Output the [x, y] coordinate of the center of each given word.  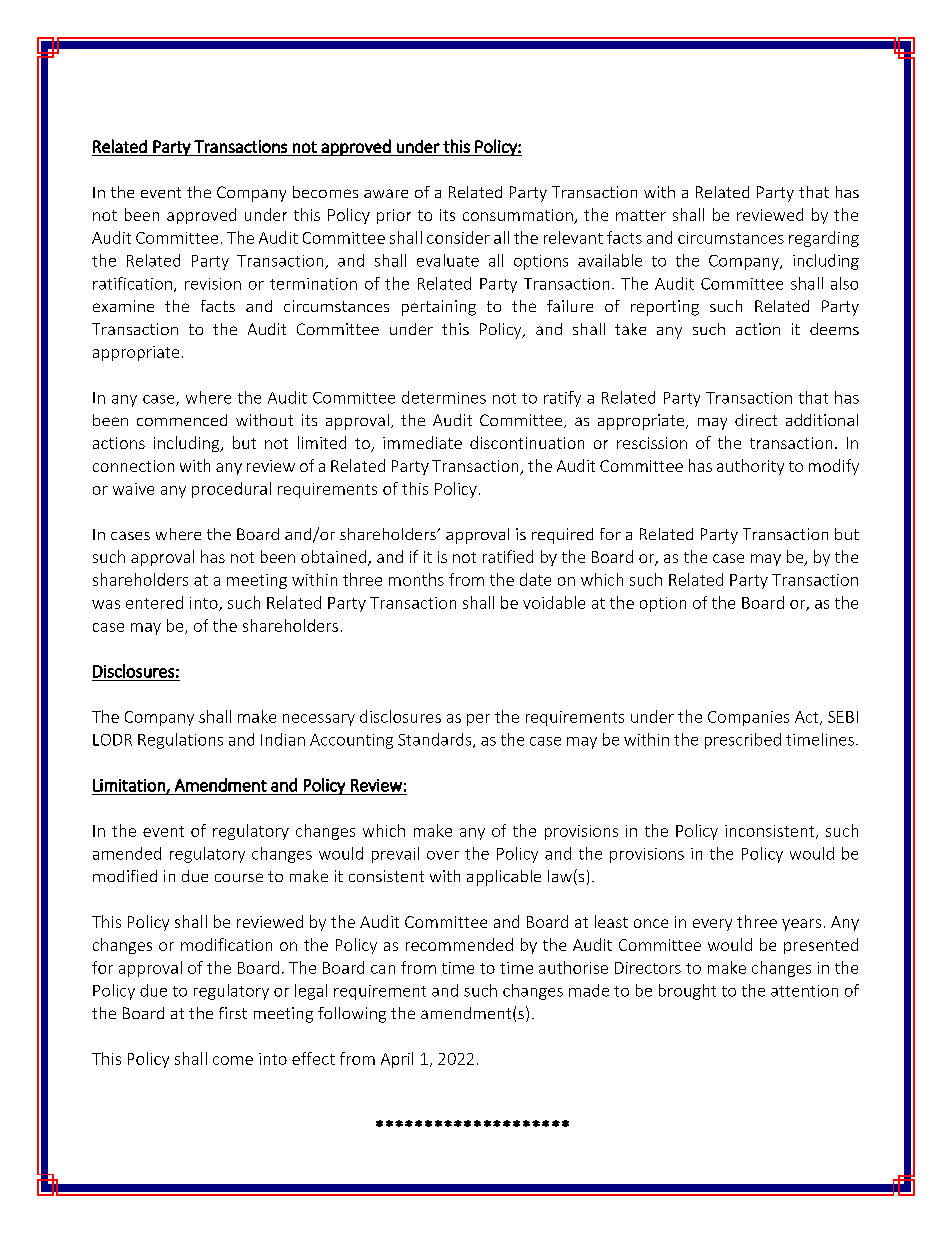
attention [804, 991]
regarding [824, 239]
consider [458, 237]
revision [213, 284]
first [233, 1013]
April [397, 1060]
